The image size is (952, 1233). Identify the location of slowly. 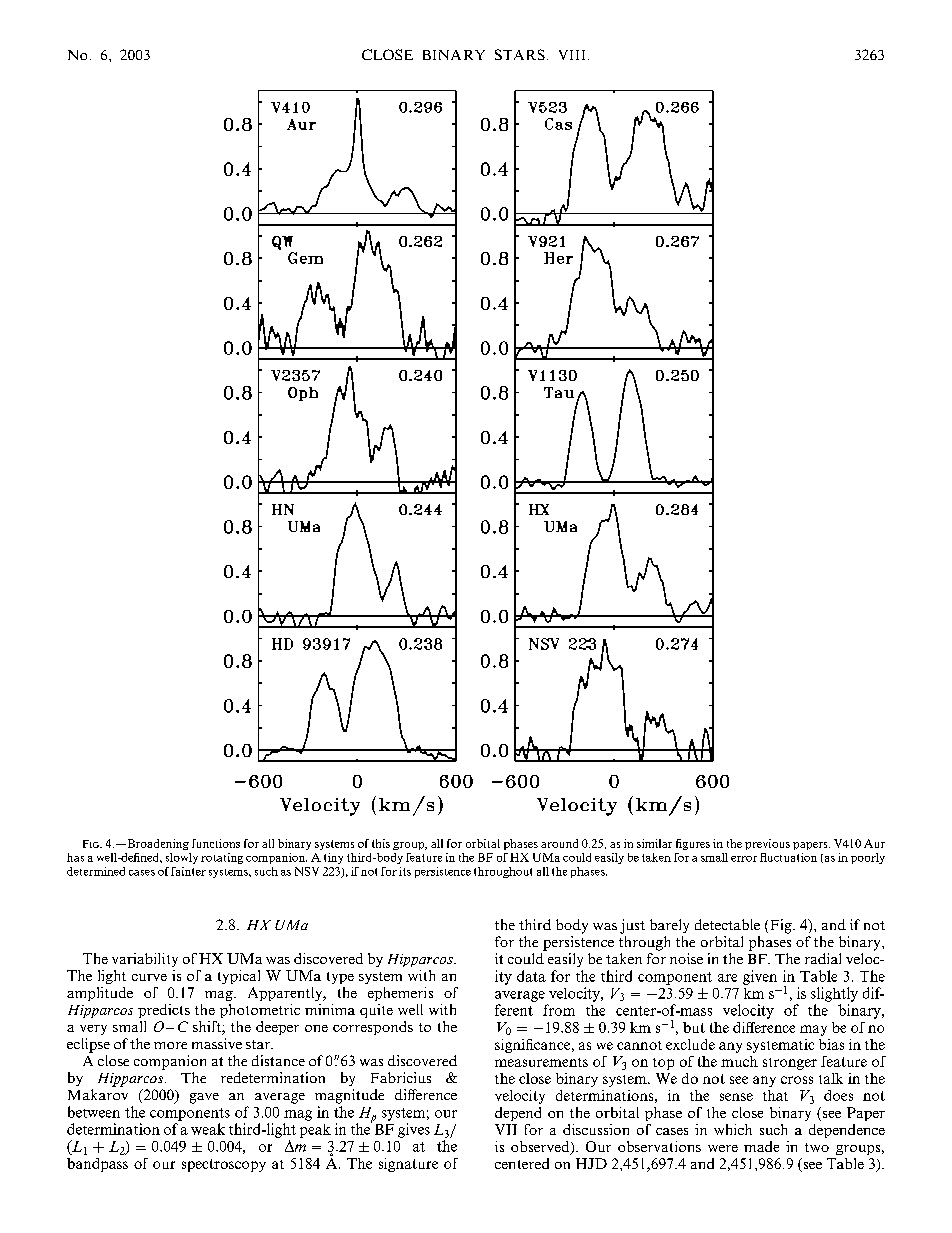
(182, 858).
